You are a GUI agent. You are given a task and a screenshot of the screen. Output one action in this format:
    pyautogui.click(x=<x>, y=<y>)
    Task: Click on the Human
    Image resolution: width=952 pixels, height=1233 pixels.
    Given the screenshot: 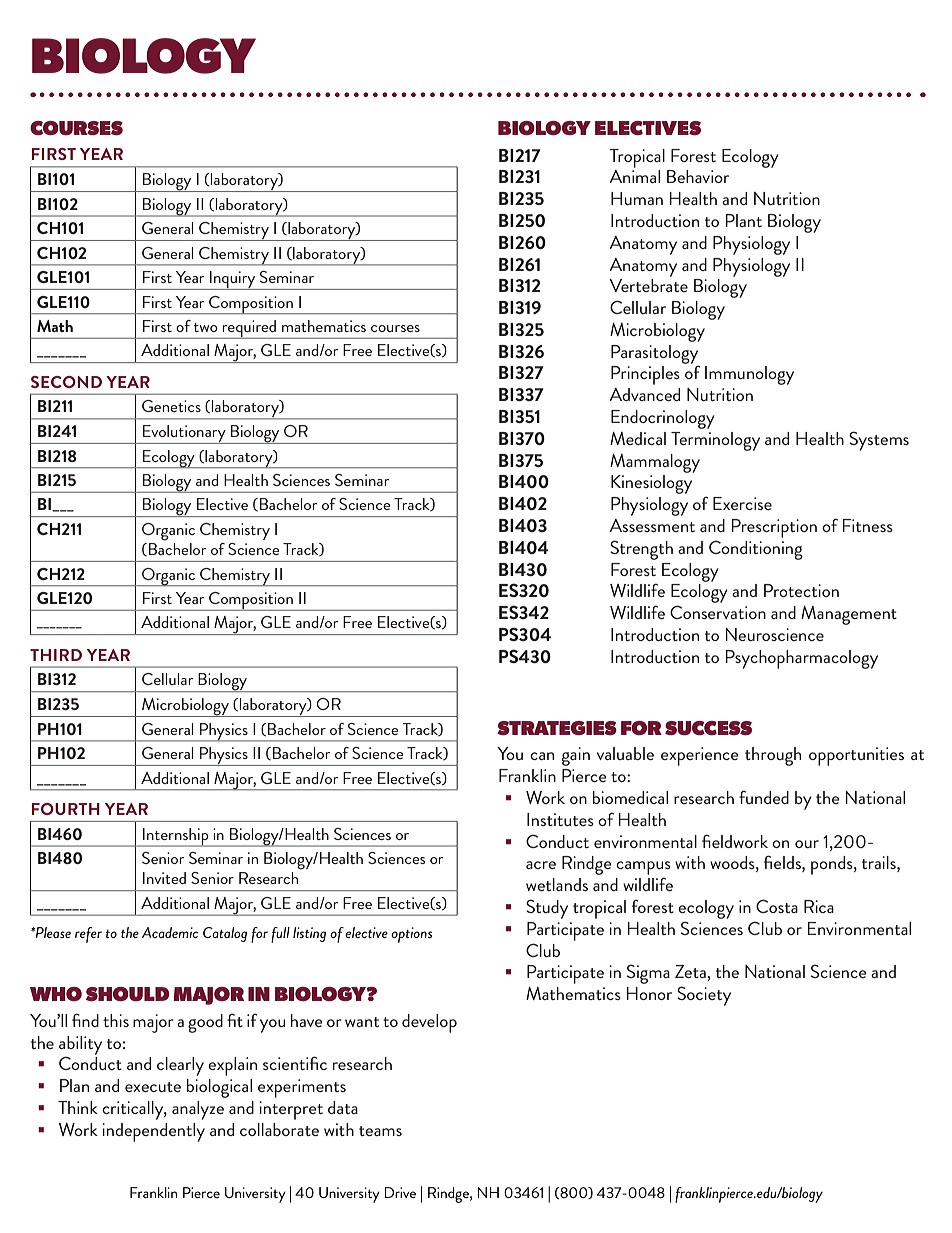 What is the action you would take?
    pyautogui.click(x=637, y=198)
